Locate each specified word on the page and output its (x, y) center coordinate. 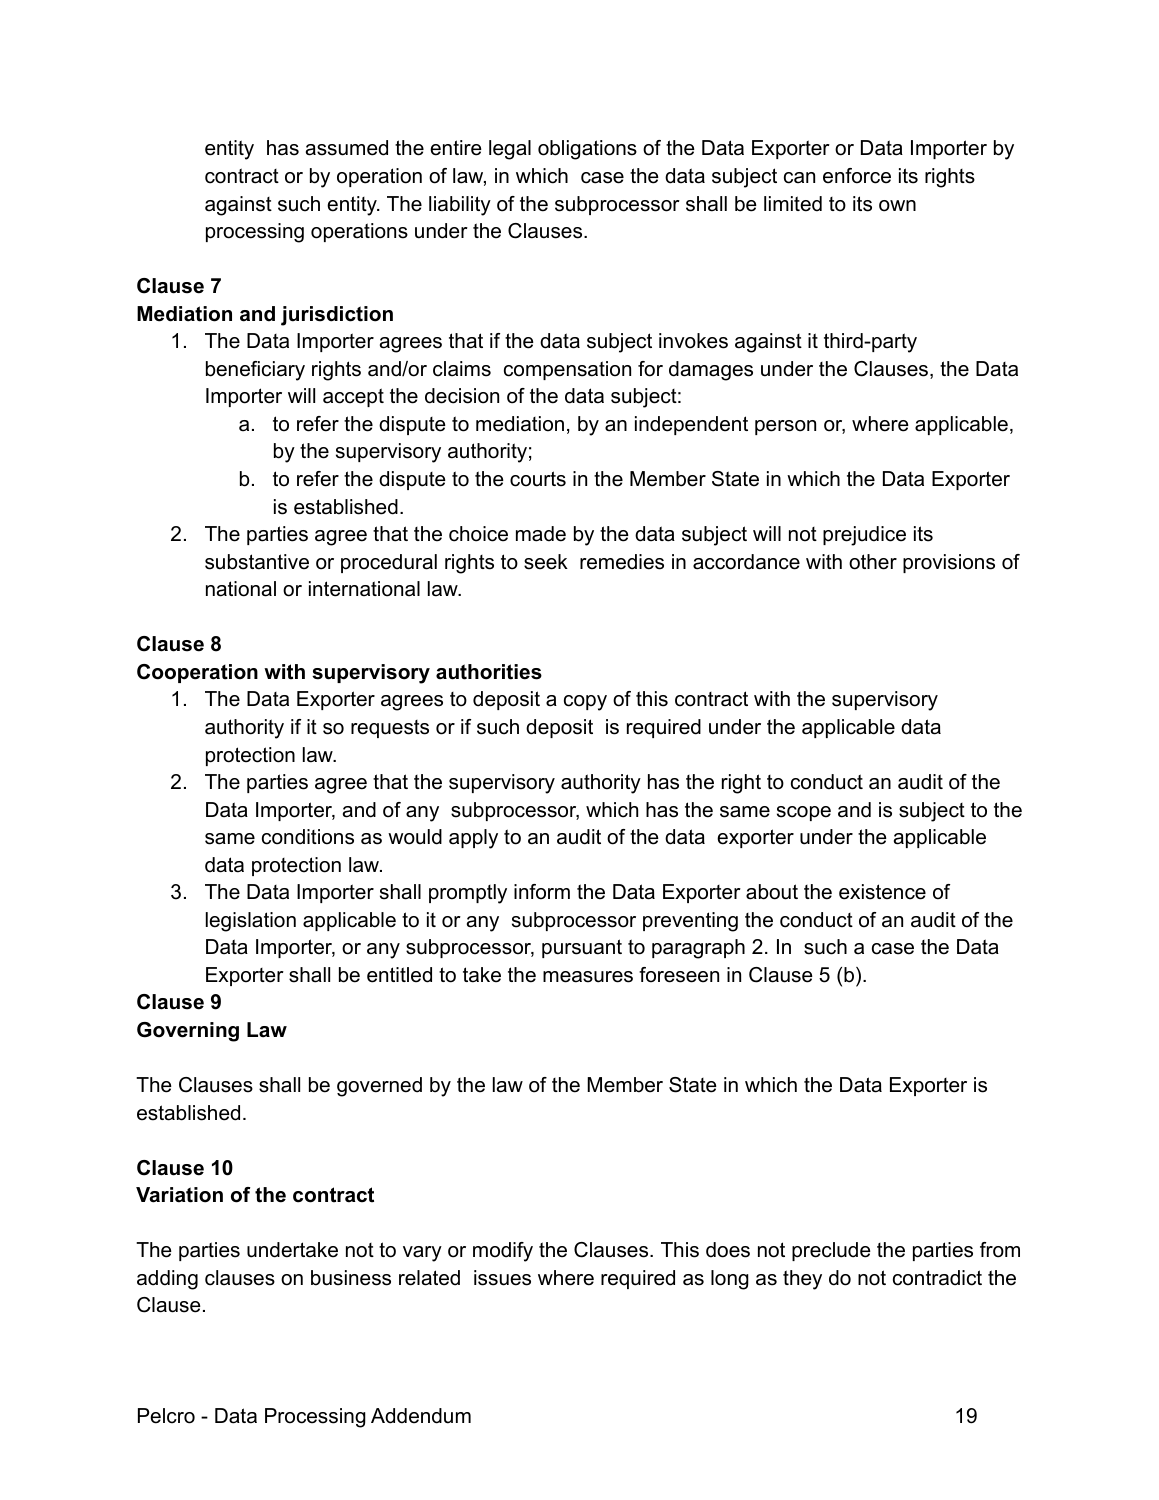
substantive (257, 562)
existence (882, 892)
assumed (347, 148)
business (351, 1278)
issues (502, 1278)
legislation (251, 922)
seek (546, 562)
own (897, 206)
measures (588, 977)
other (873, 562)
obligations (587, 150)
